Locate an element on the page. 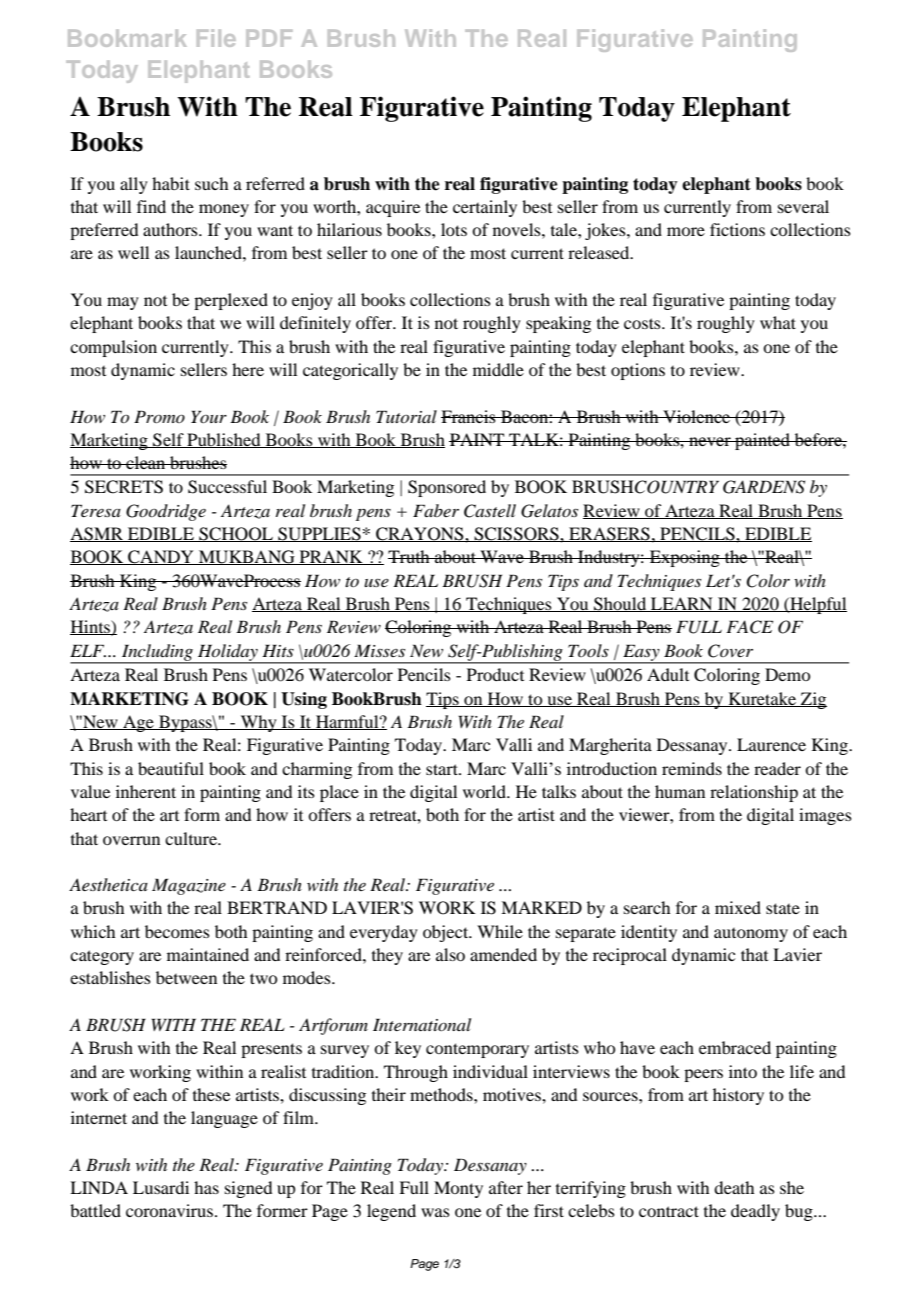 Image resolution: width=924 pixels, height=1308 pixels. never is located at coordinates (710, 441).
